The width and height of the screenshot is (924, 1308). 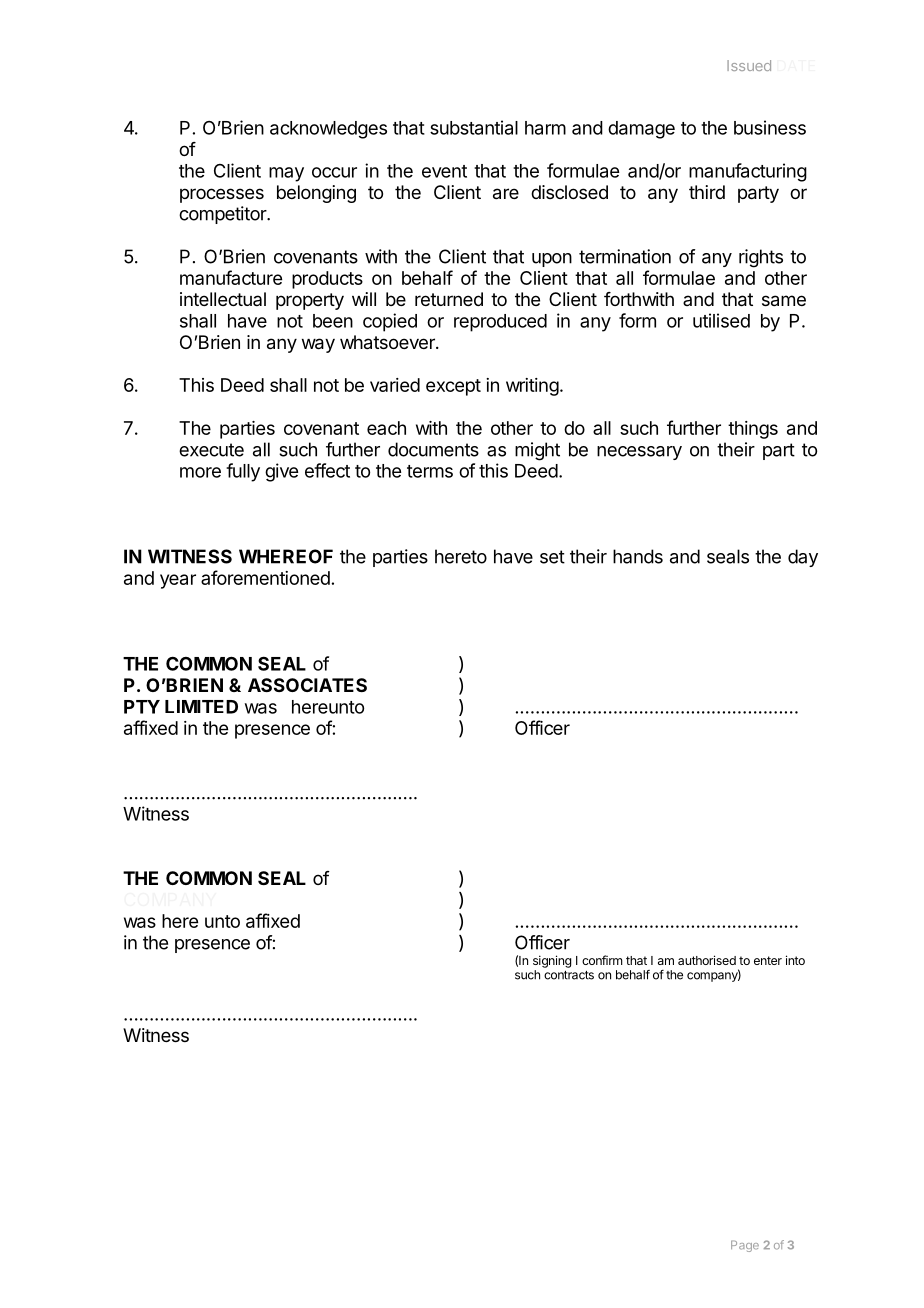 What do you see at coordinates (286, 174) in the screenshot?
I see `may` at bounding box center [286, 174].
